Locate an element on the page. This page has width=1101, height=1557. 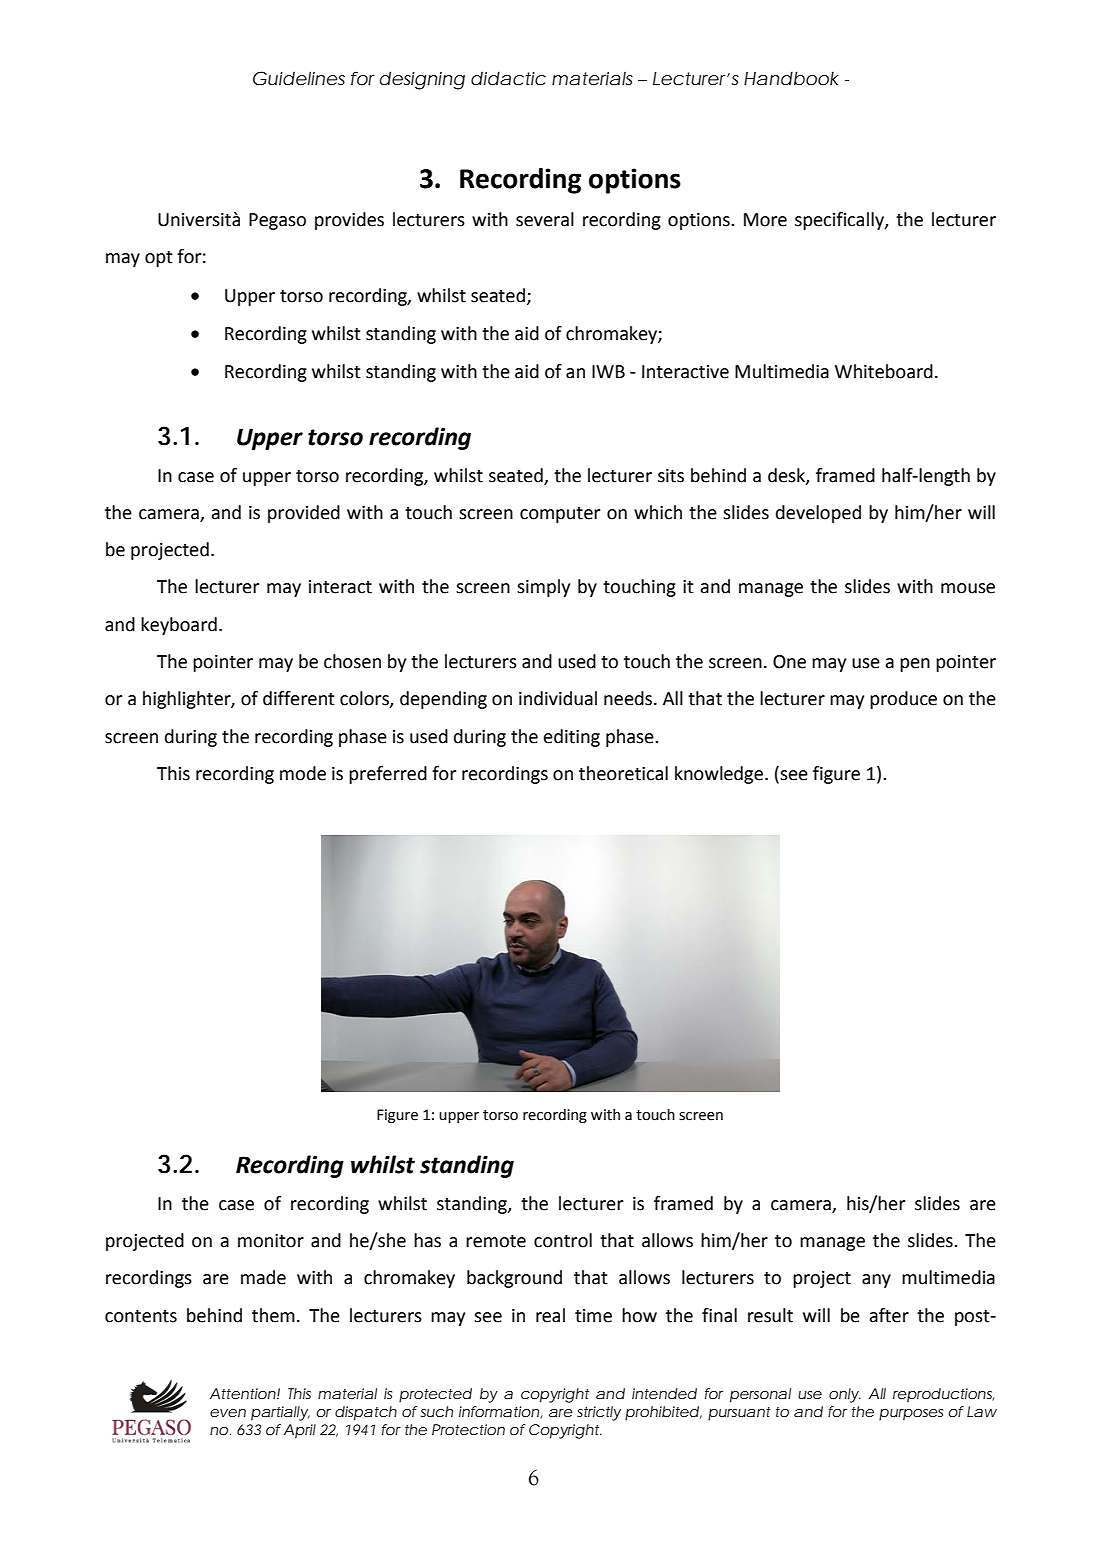
mode is located at coordinates (303, 773).
